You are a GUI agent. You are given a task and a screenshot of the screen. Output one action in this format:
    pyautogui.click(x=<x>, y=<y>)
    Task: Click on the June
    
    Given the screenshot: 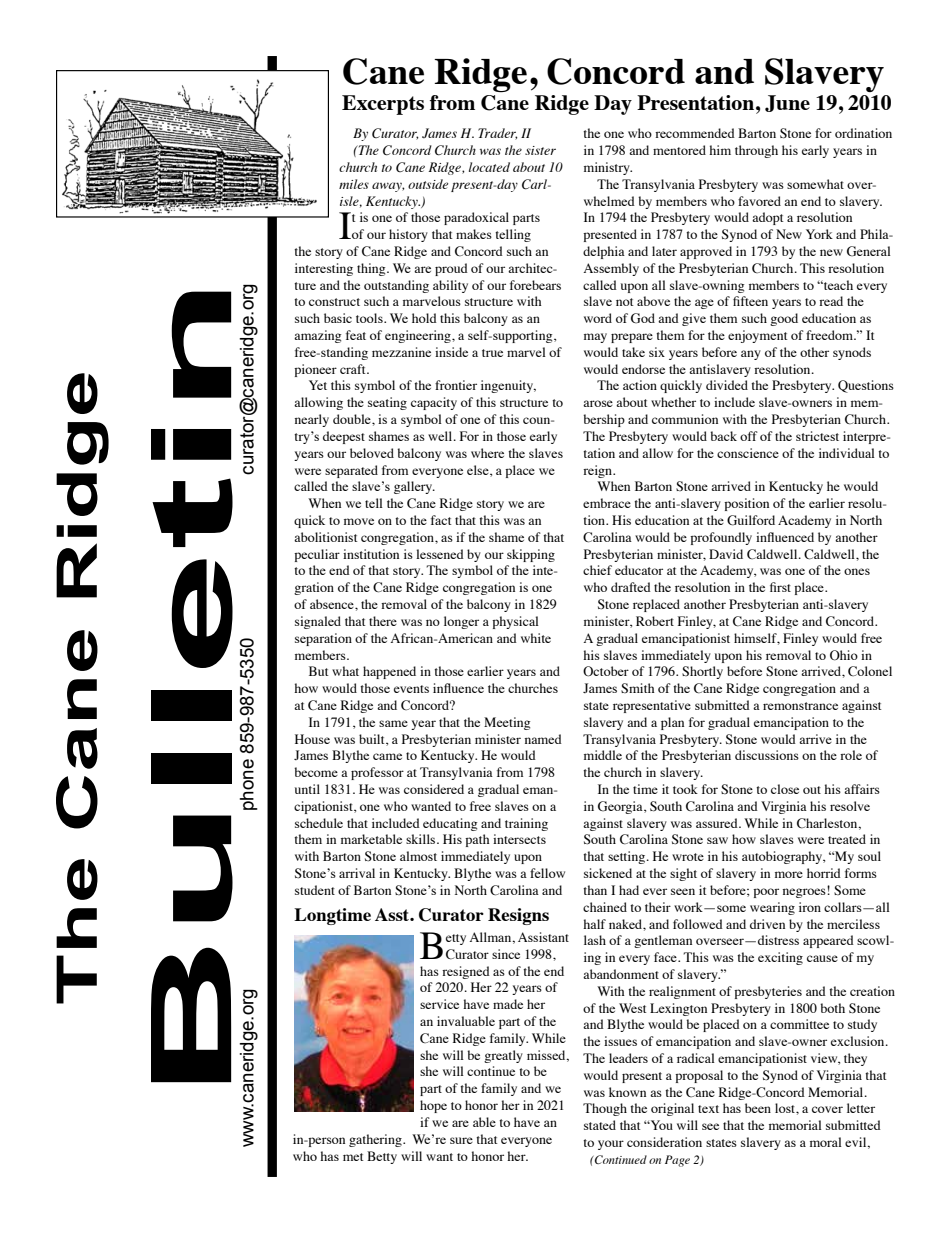 What is the action you would take?
    pyautogui.click(x=787, y=103)
